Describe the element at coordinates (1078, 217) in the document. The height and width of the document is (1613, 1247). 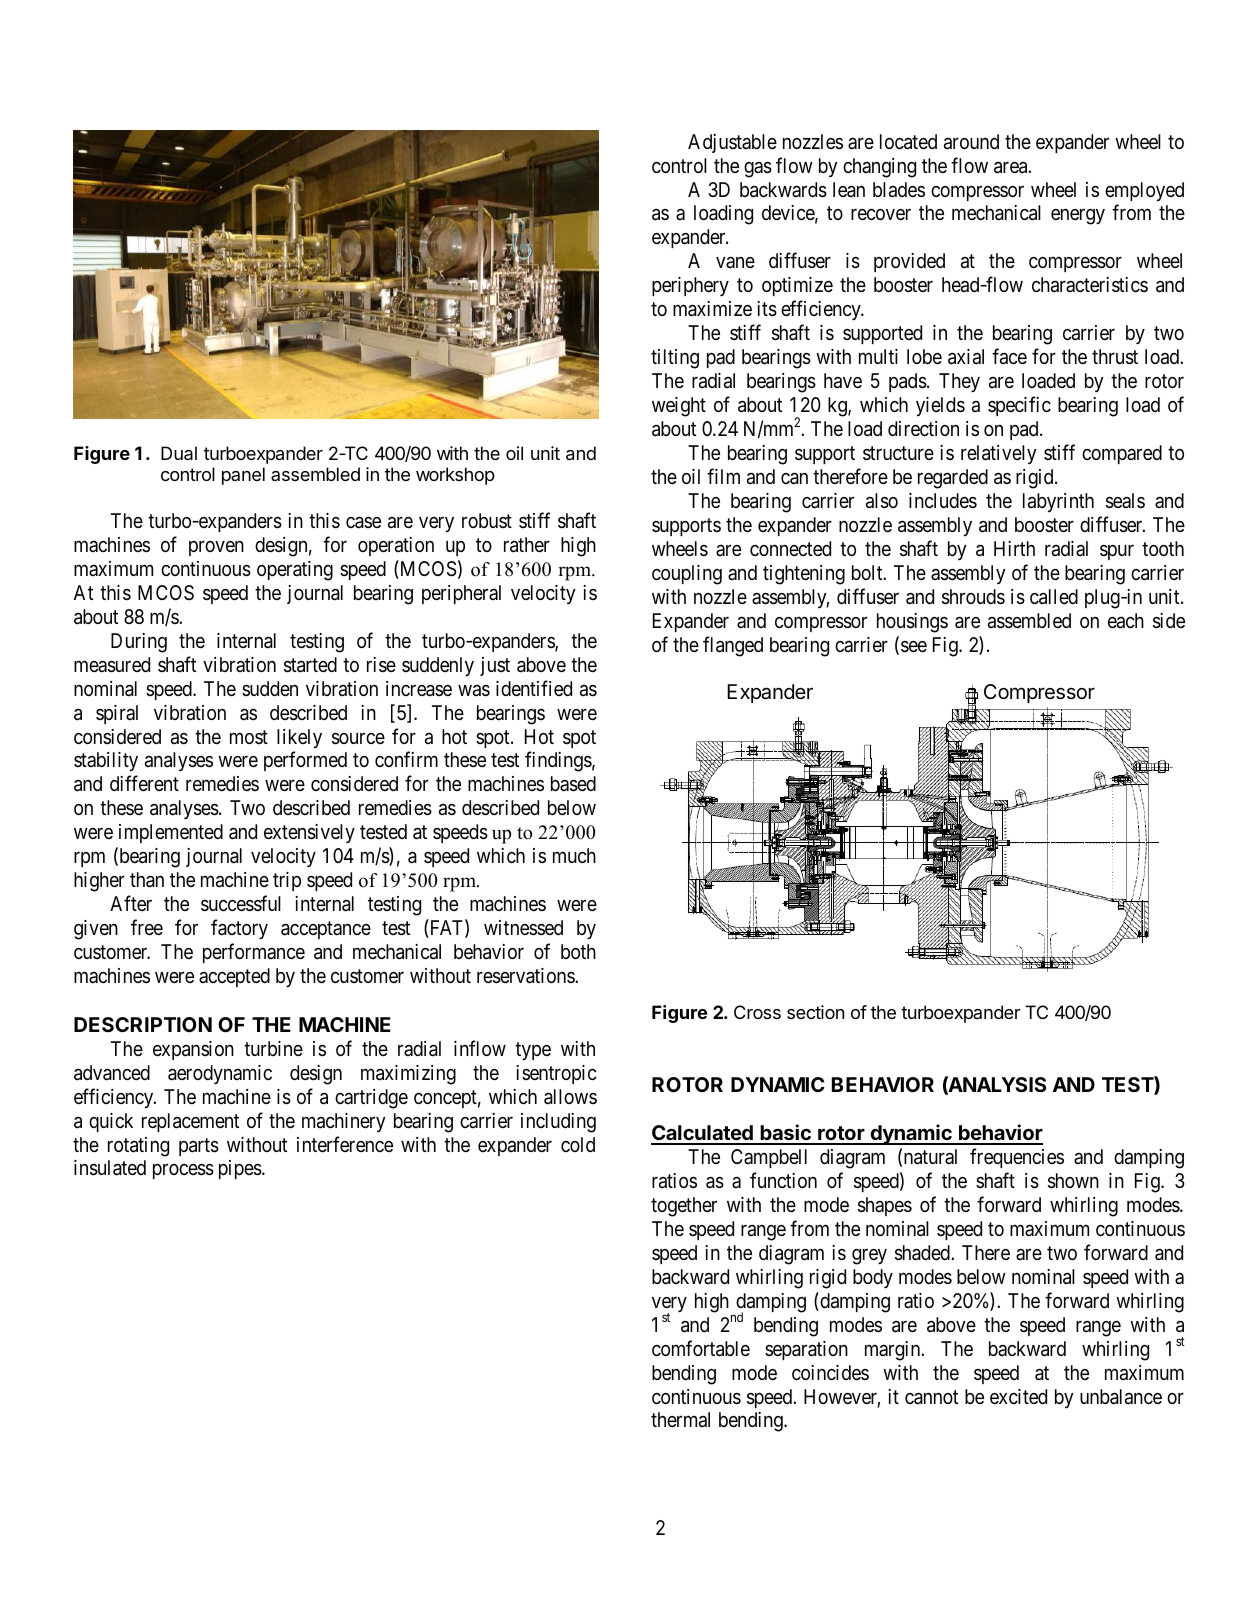
I see `energy` at that location.
